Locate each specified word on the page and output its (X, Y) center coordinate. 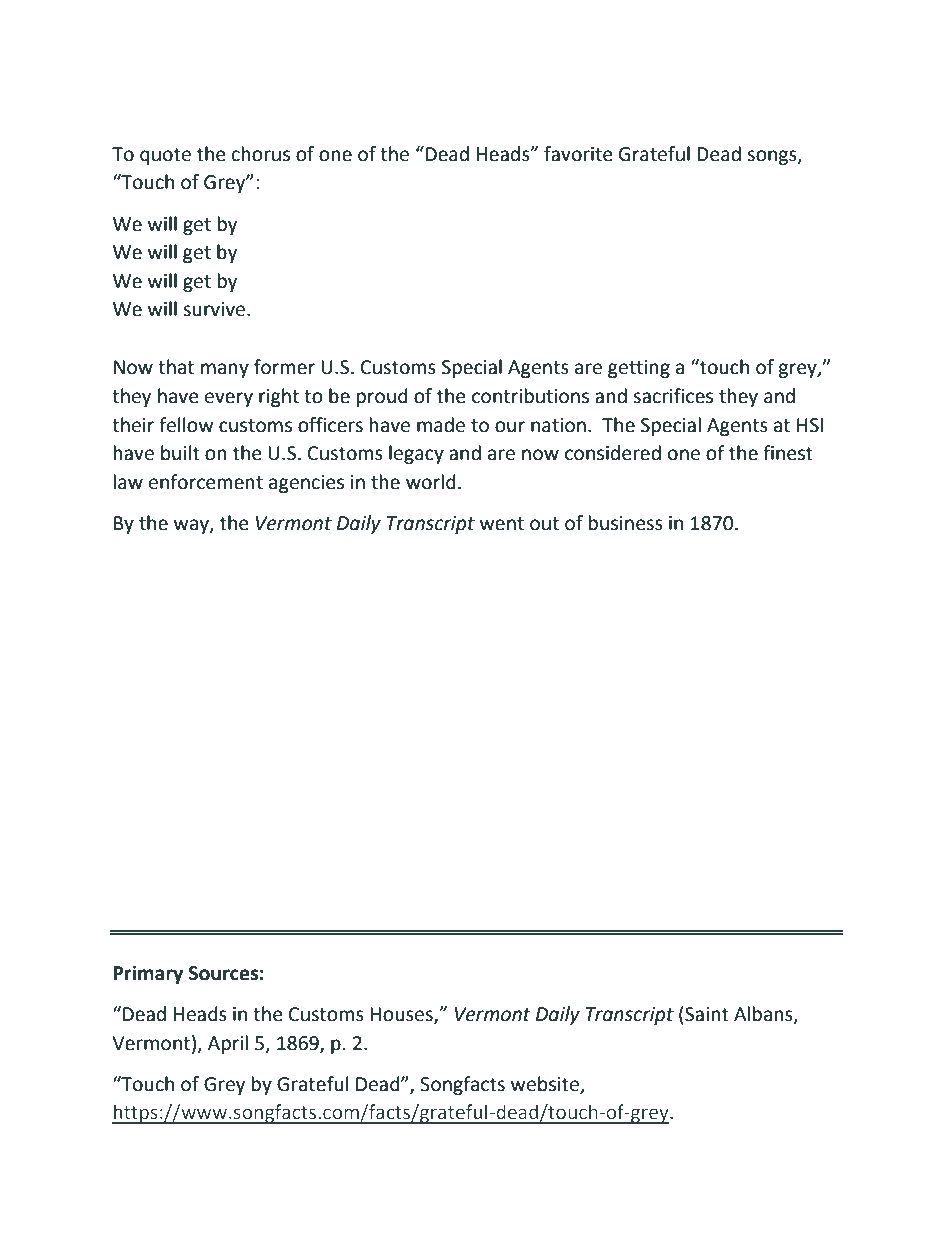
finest (788, 453)
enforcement (206, 482)
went (502, 524)
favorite (578, 154)
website (545, 1084)
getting (639, 369)
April (228, 1044)
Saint (706, 1014)
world (431, 482)
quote (165, 156)
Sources (223, 973)
